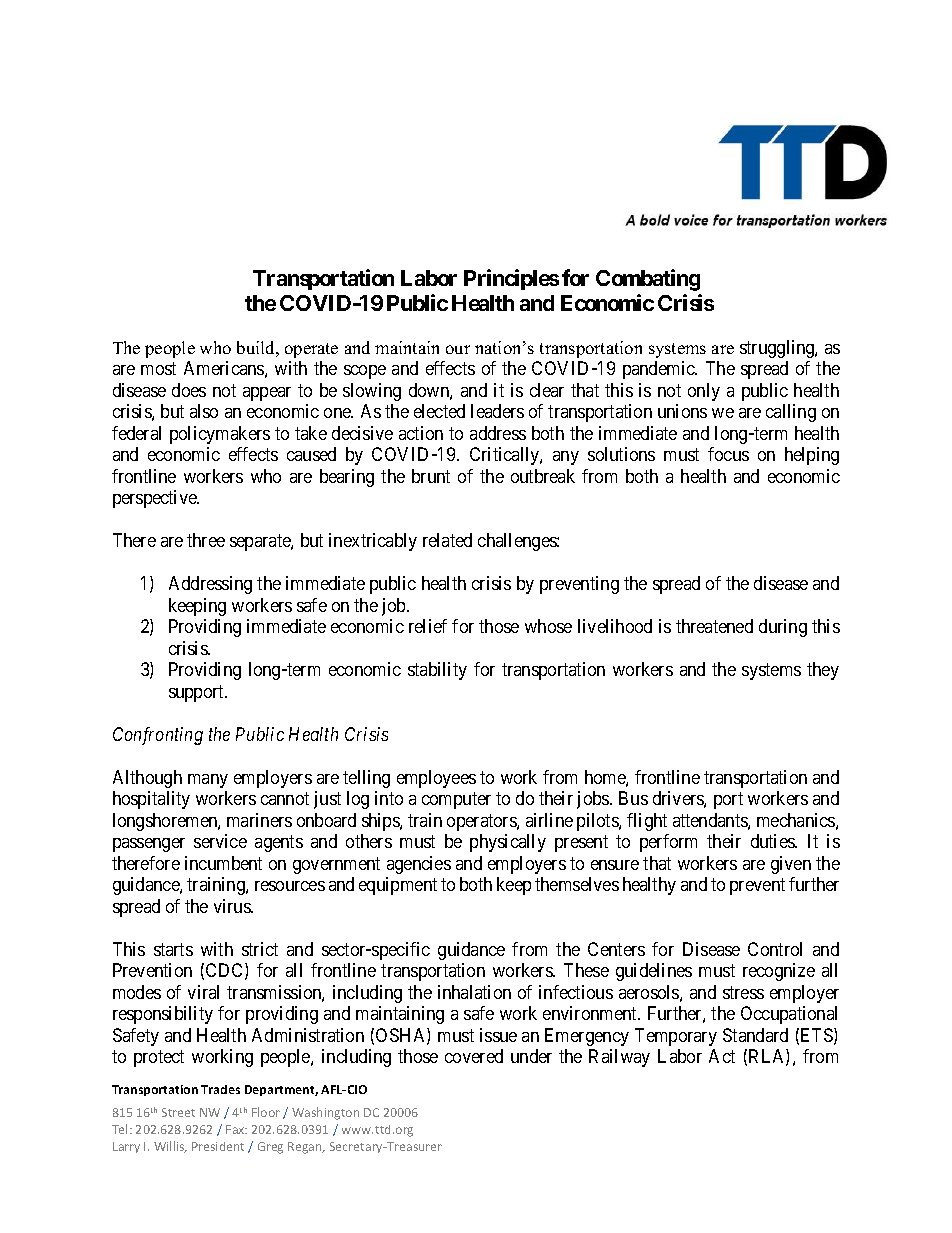  Describe the element at coordinates (437, 671) in the image. I see `stability` at that location.
